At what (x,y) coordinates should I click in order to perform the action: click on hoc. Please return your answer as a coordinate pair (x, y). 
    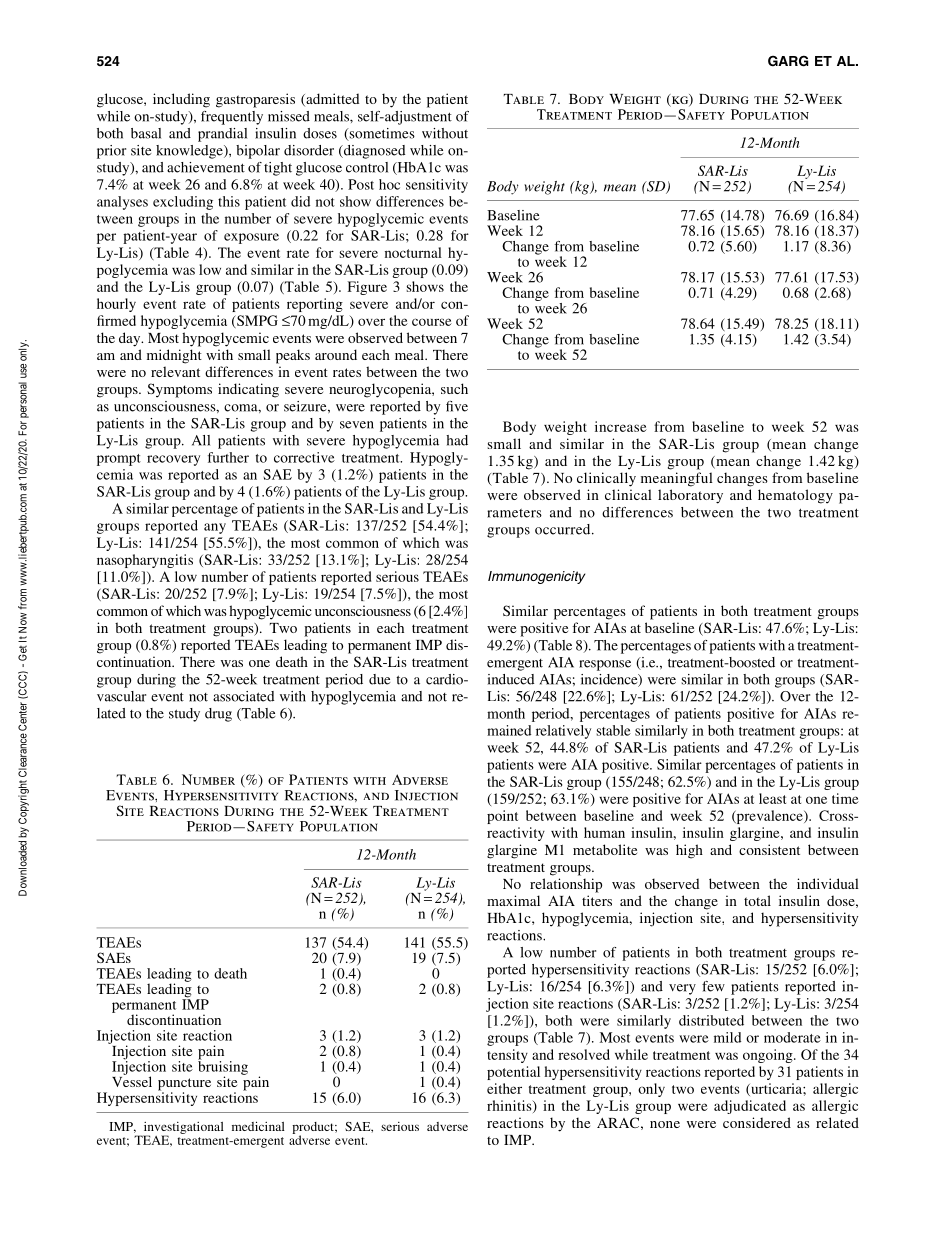
    Looking at the image, I should click on (389, 184).
